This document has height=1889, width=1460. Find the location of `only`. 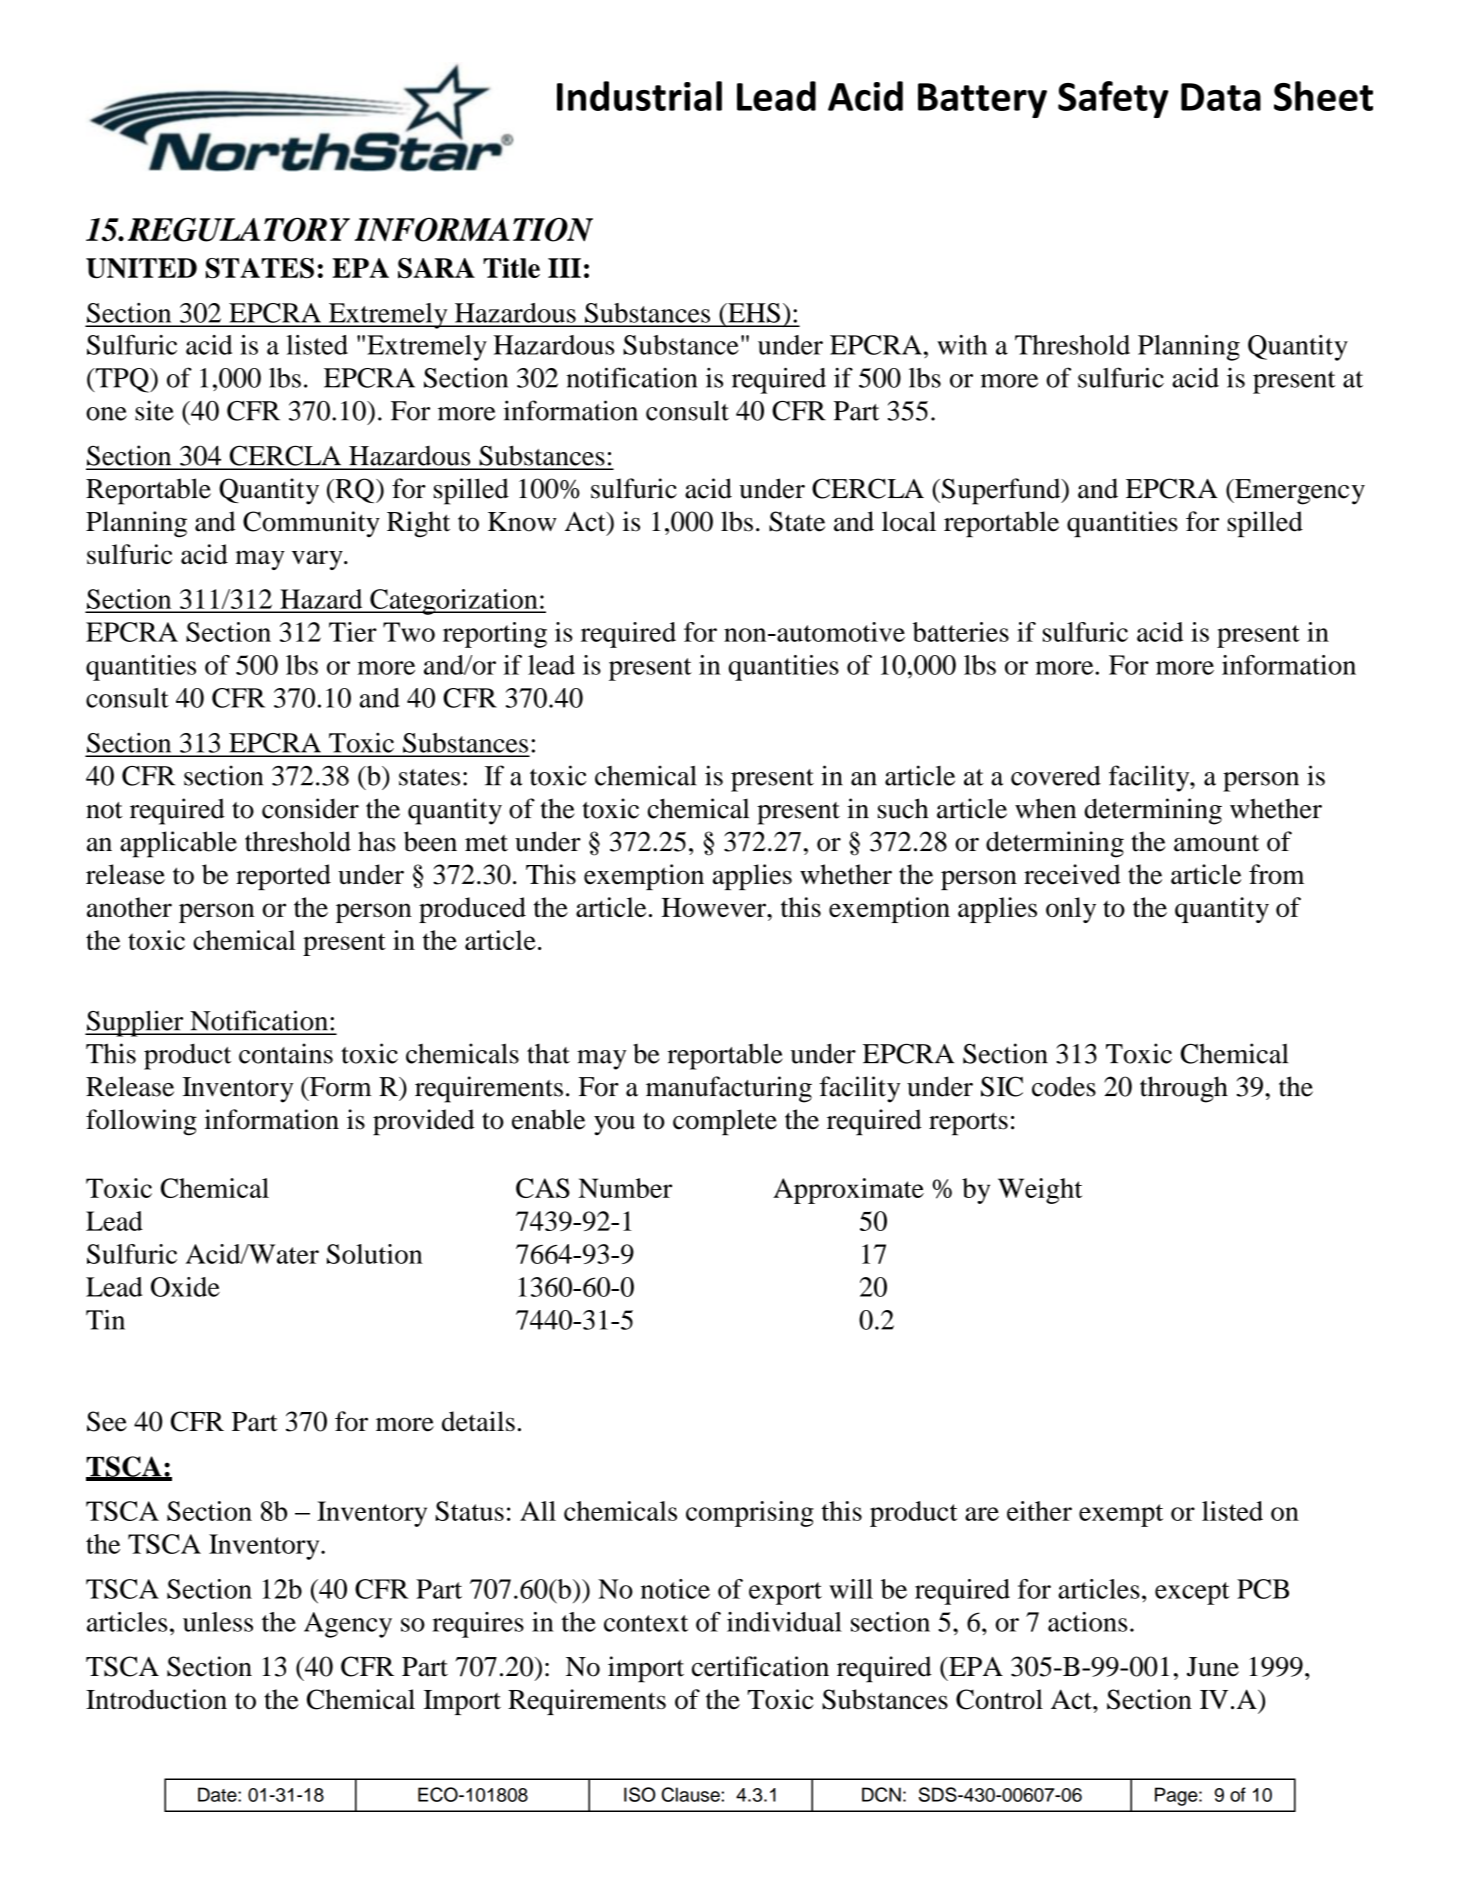

only is located at coordinates (1071, 910).
